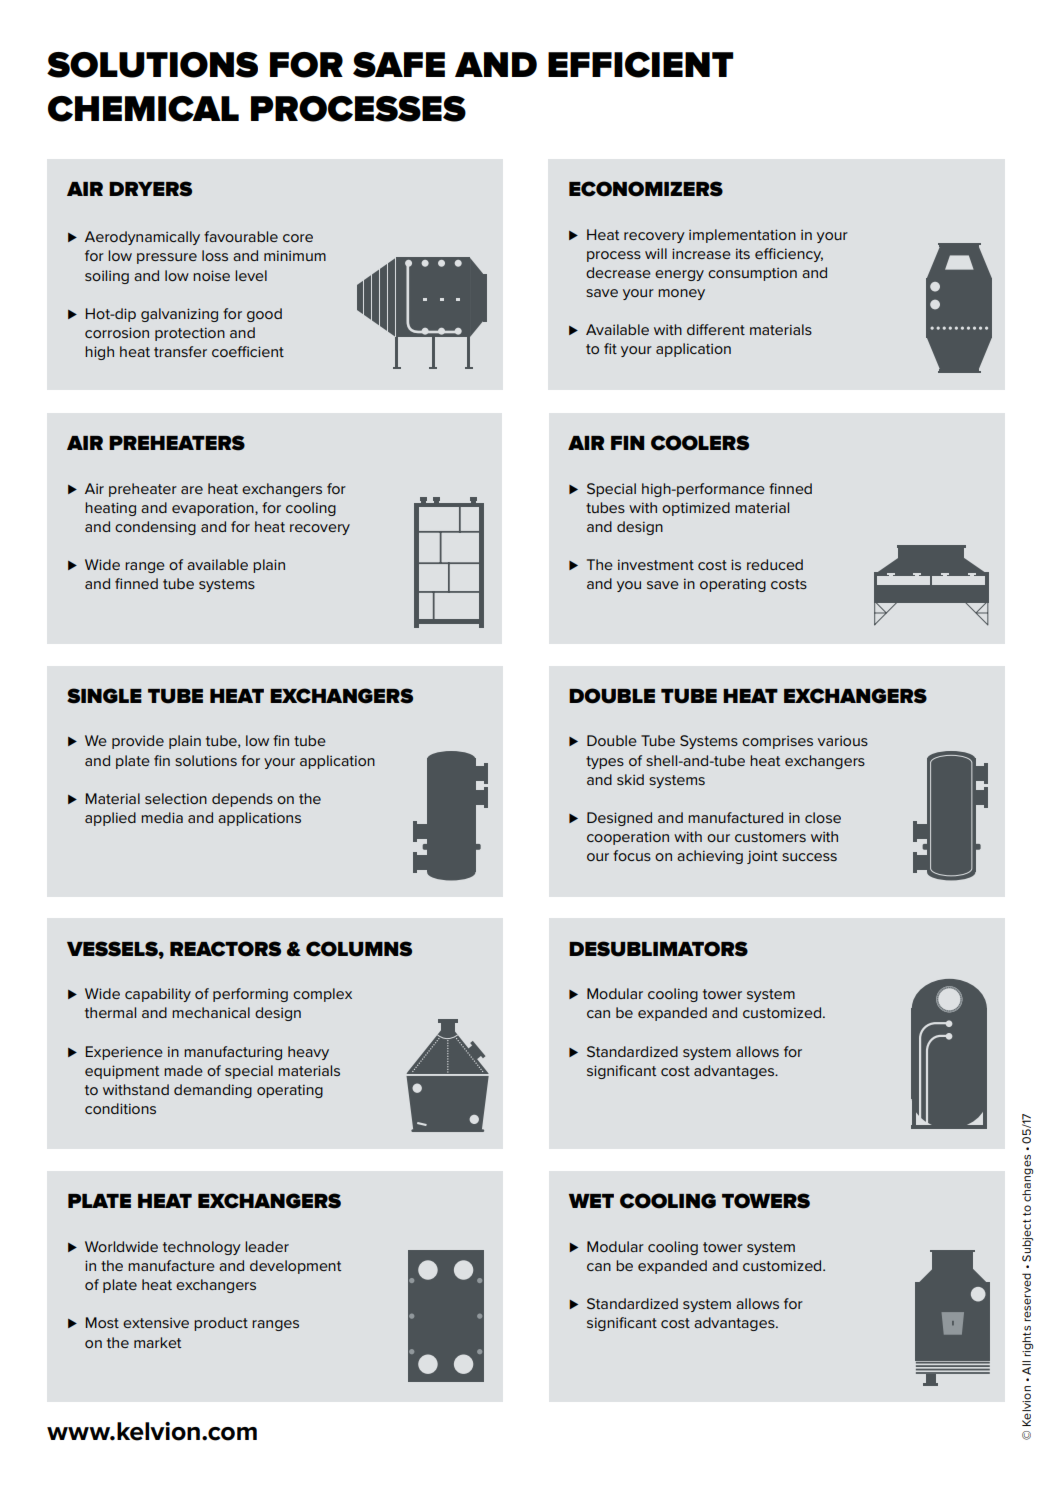 The width and height of the screenshot is (1052, 1487). What do you see at coordinates (610, 348) in the screenshot?
I see `fit` at bounding box center [610, 348].
